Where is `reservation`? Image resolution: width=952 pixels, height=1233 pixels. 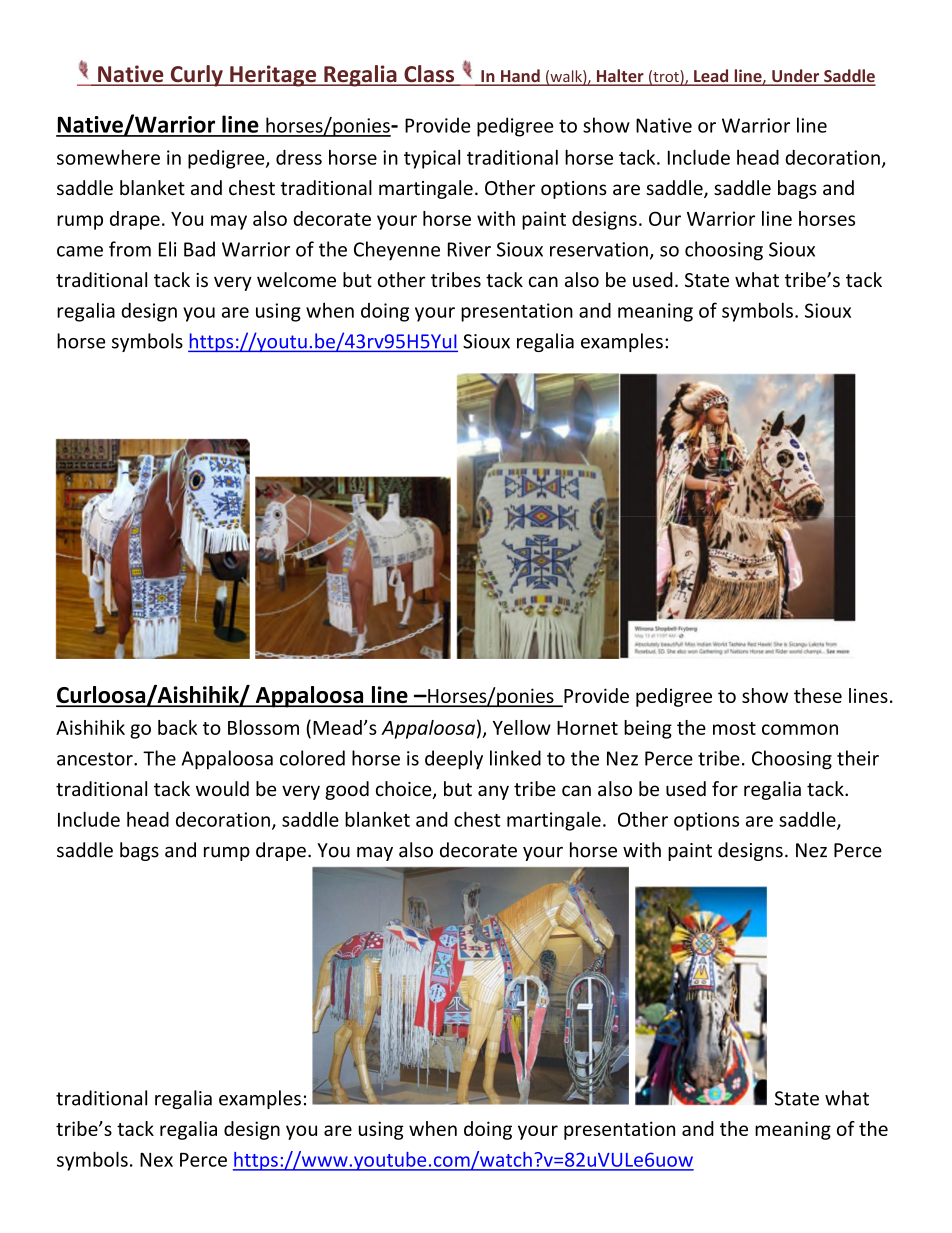
reservation is located at coordinates (599, 249).
